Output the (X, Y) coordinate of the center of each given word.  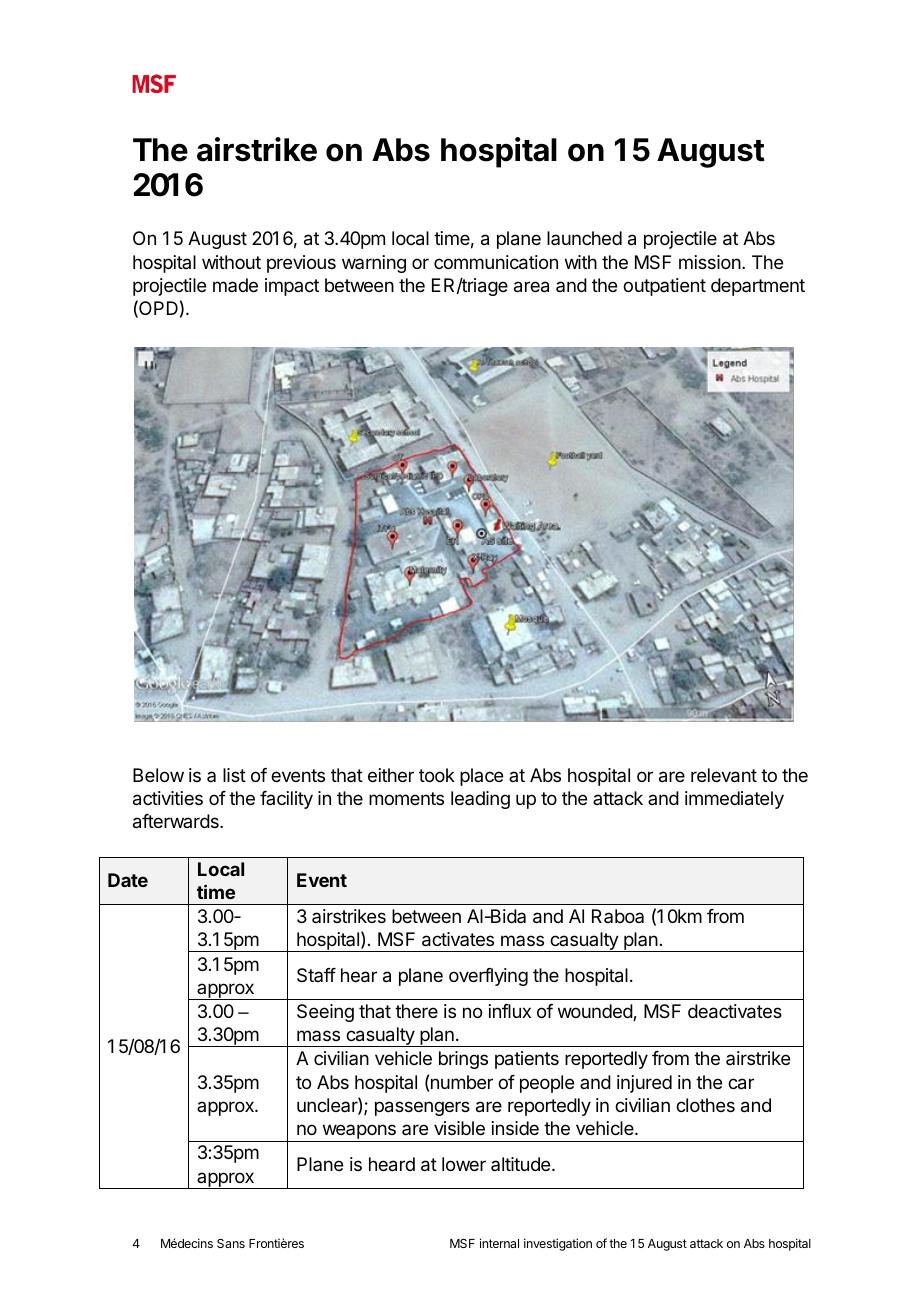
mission (710, 262)
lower (464, 1164)
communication (496, 262)
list (234, 775)
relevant (724, 775)
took (437, 775)
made (235, 285)
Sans (231, 1243)
